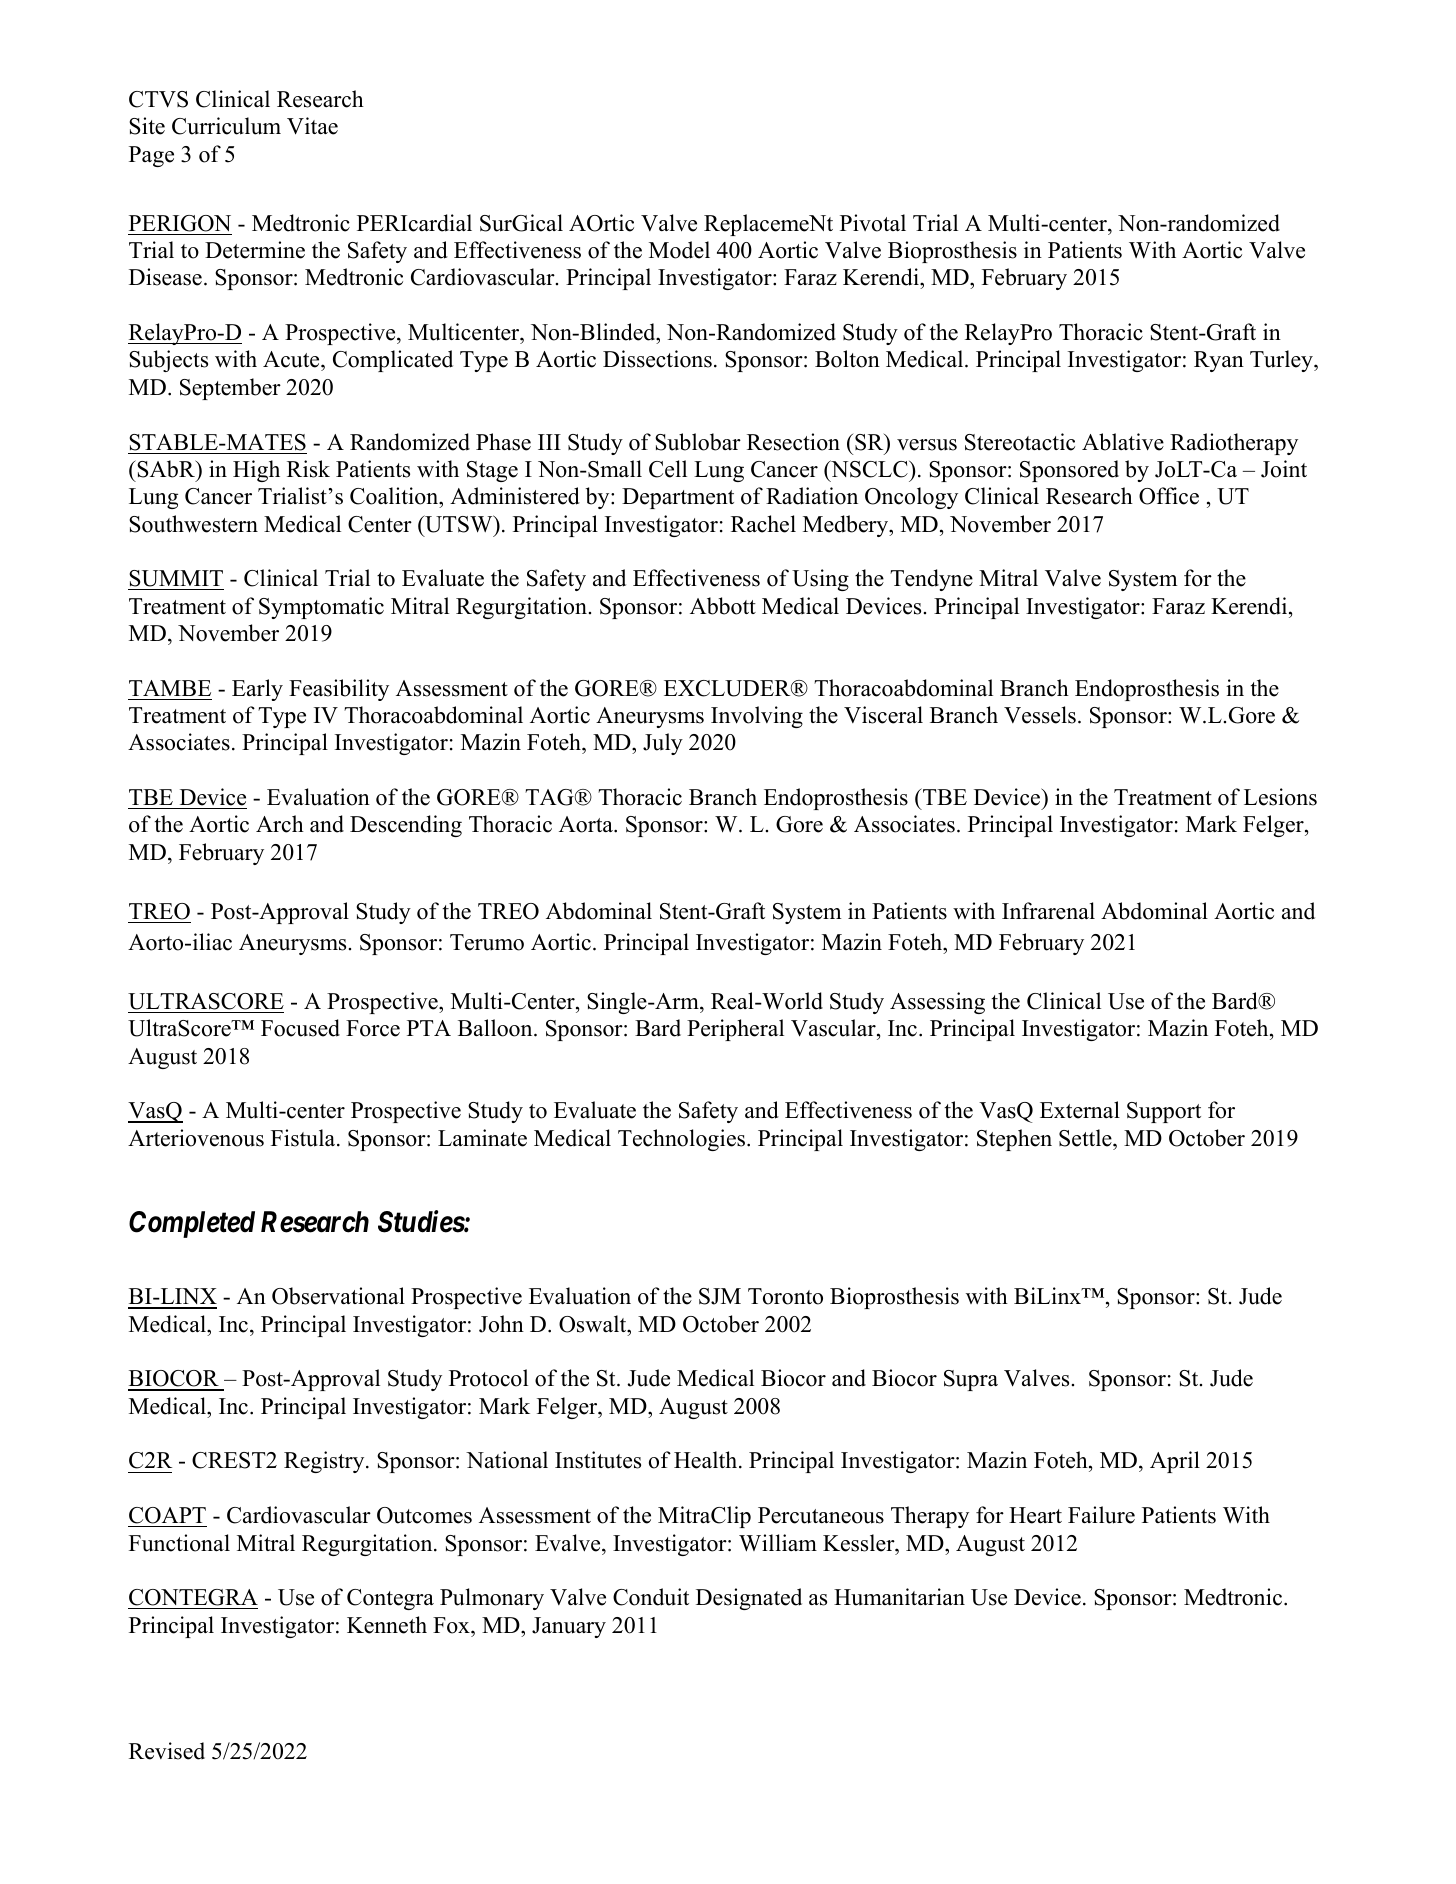 The image size is (1456, 1884). I want to click on Failure, so click(1101, 1515).
